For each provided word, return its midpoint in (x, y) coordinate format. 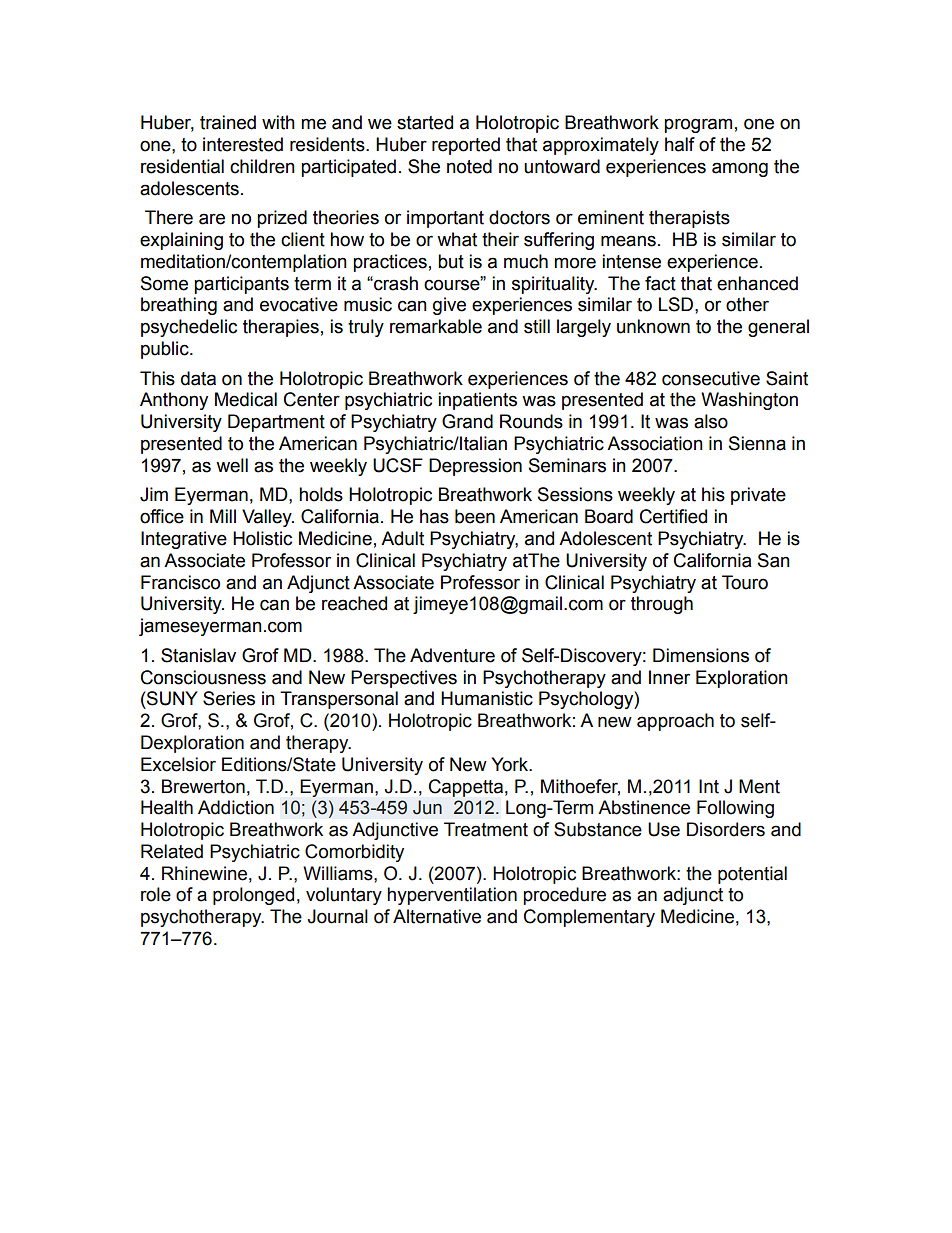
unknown (653, 326)
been (475, 516)
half (680, 144)
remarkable (436, 326)
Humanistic (487, 698)
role (156, 894)
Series (229, 698)
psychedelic (189, 328)
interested (243, 144)
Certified (673, 516)
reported (466, 146)
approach (675, 722)
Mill (223, 516)
